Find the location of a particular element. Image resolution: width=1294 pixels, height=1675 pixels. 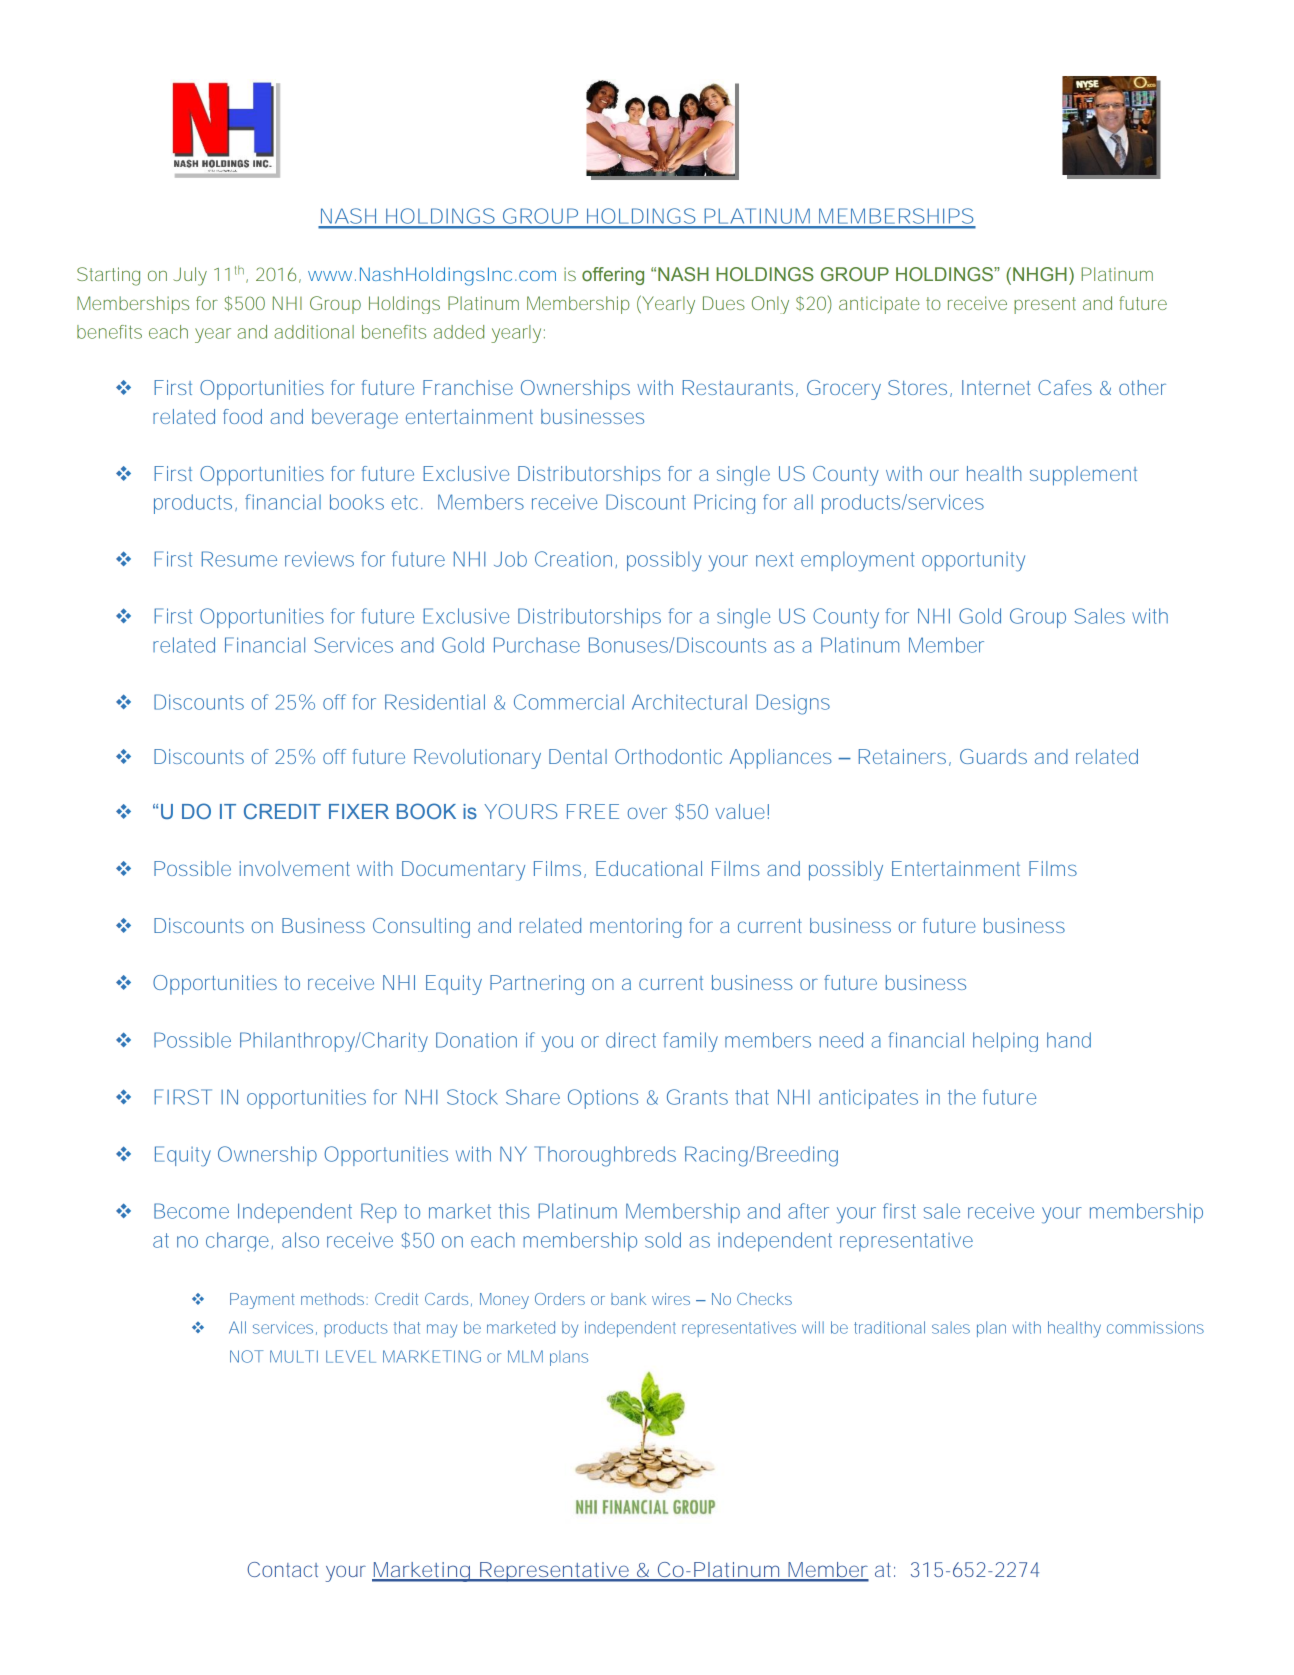

commissions is located at coordinates (1155, 1327).
